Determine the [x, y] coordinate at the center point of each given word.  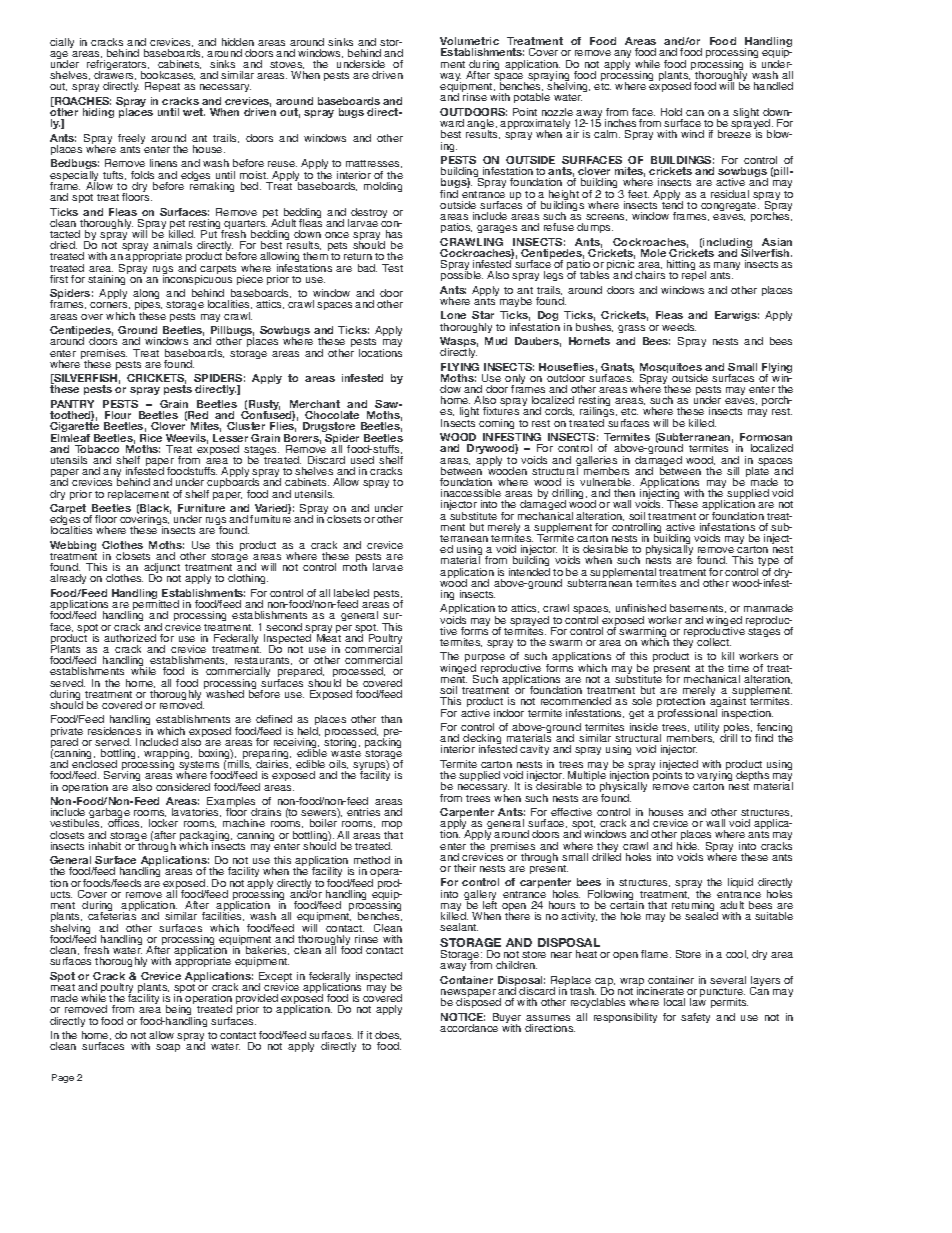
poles [738, 729]
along [146, 296]
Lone [453, 315]
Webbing [73, 547]
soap [168, 1048]
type [768, 563]
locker [163, 823]
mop [392, 827]
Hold [671, 112]
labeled [351, 593]
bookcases [168, 75]
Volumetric [469, 41]
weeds [679, 327]
